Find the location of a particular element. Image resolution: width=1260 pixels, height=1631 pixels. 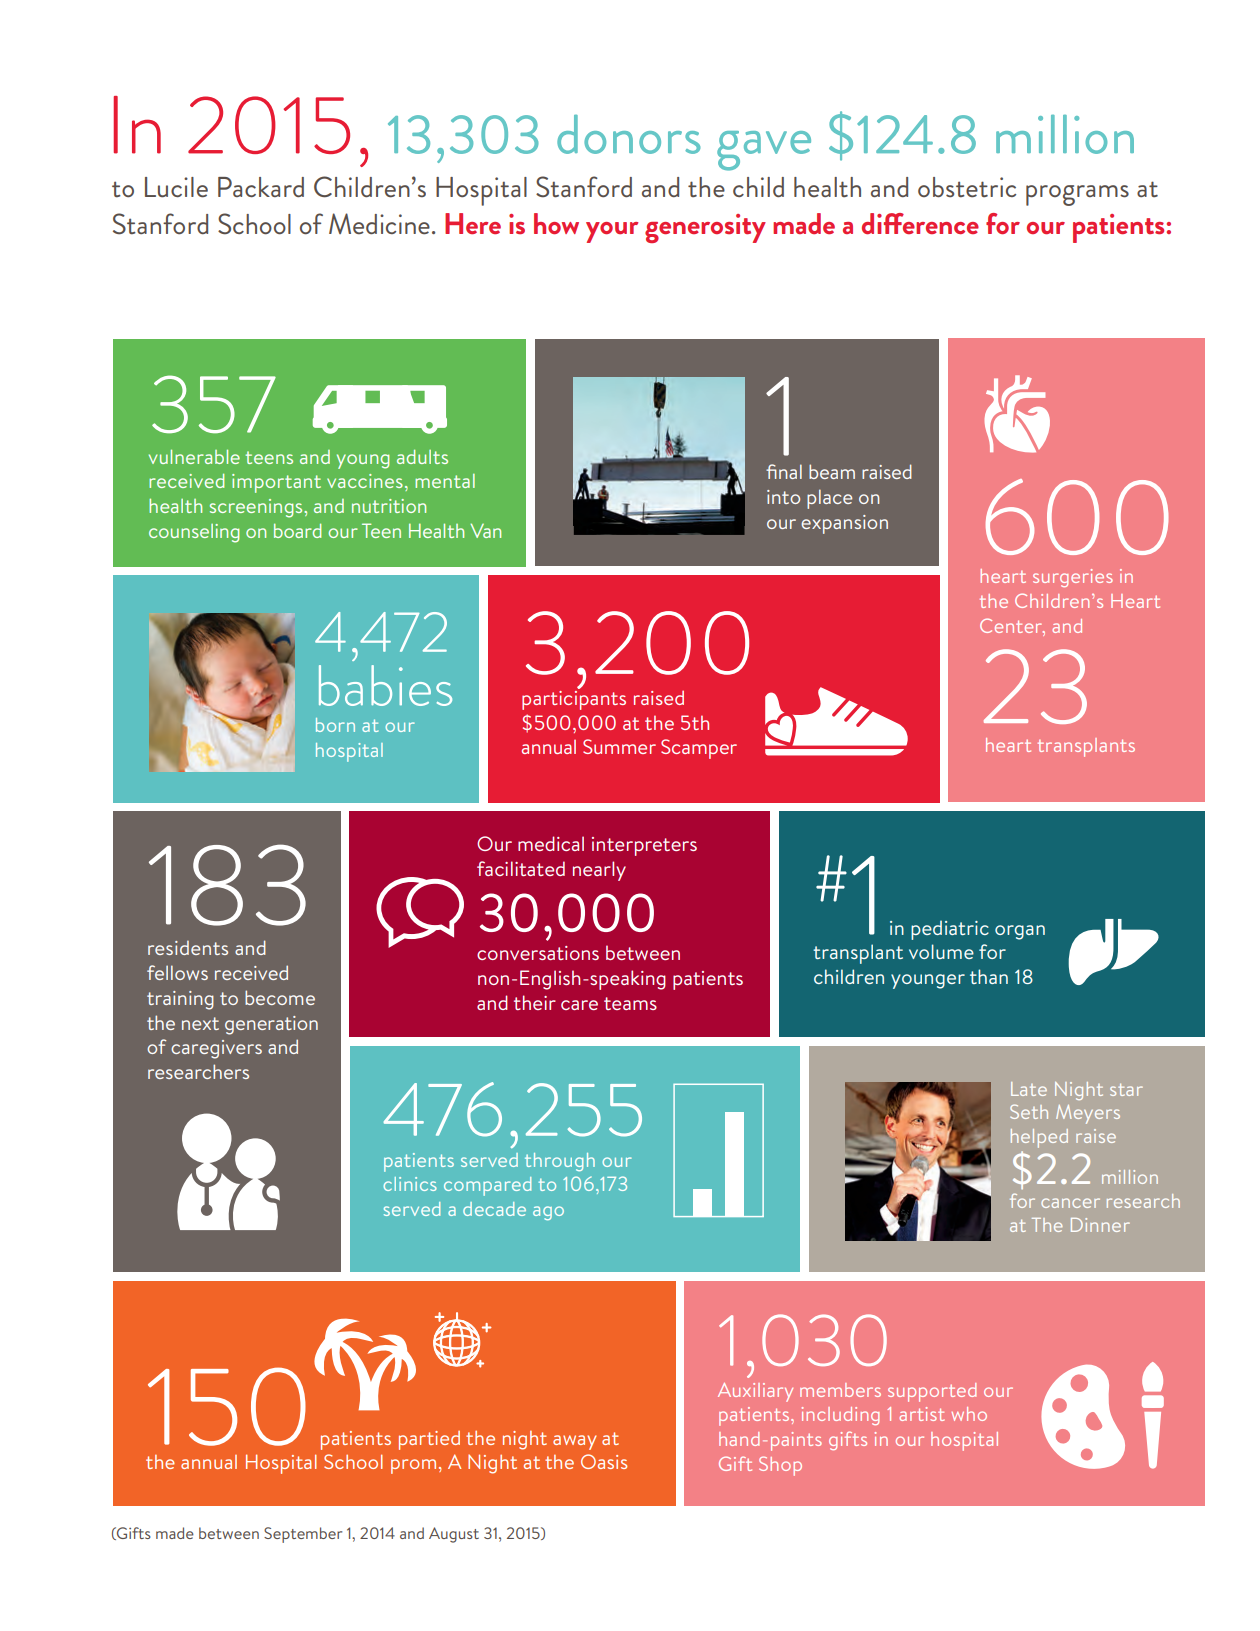

surgeries is located at coordinates (1073, 578).
